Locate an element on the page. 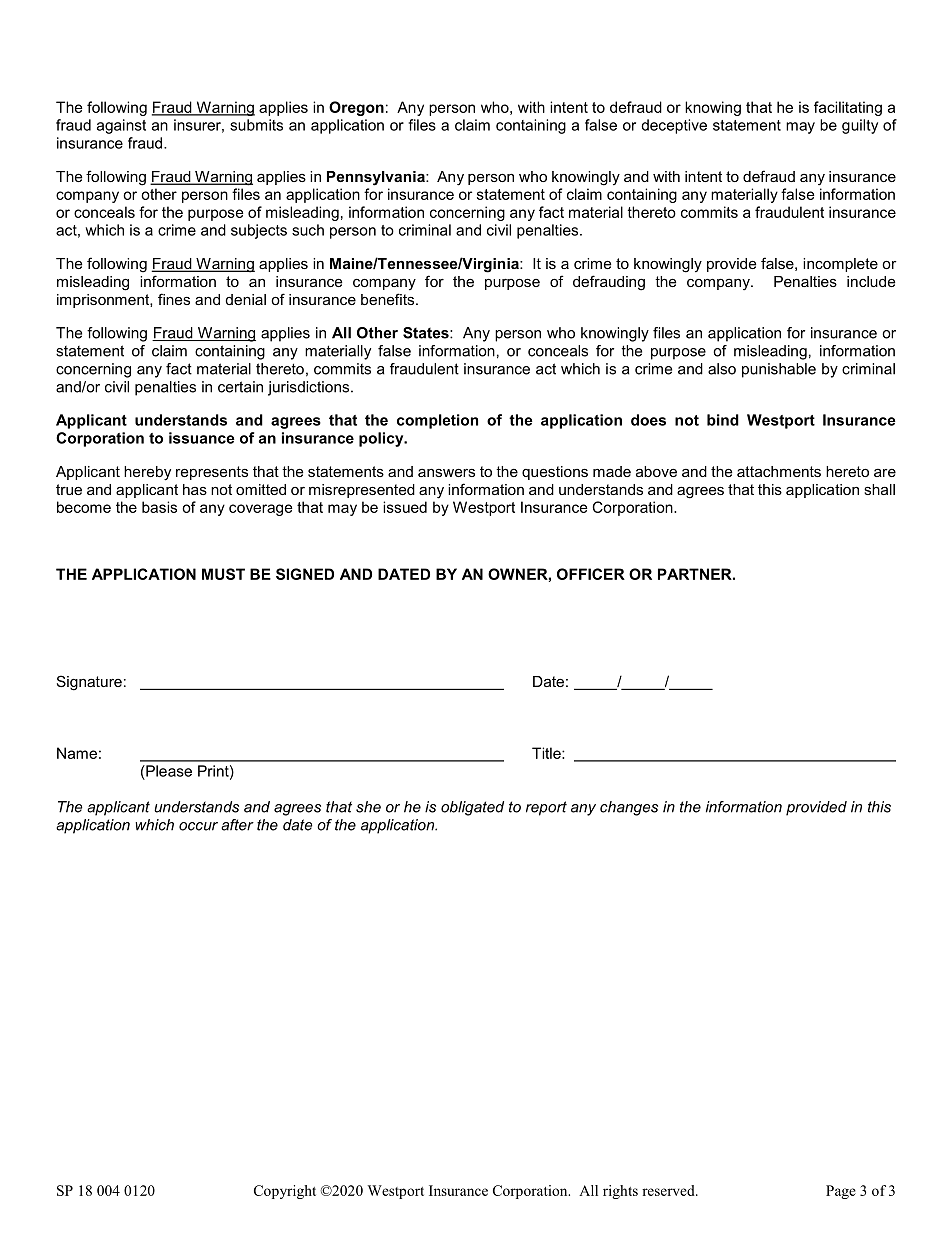  rights is located at coordinates (620, 1192).
